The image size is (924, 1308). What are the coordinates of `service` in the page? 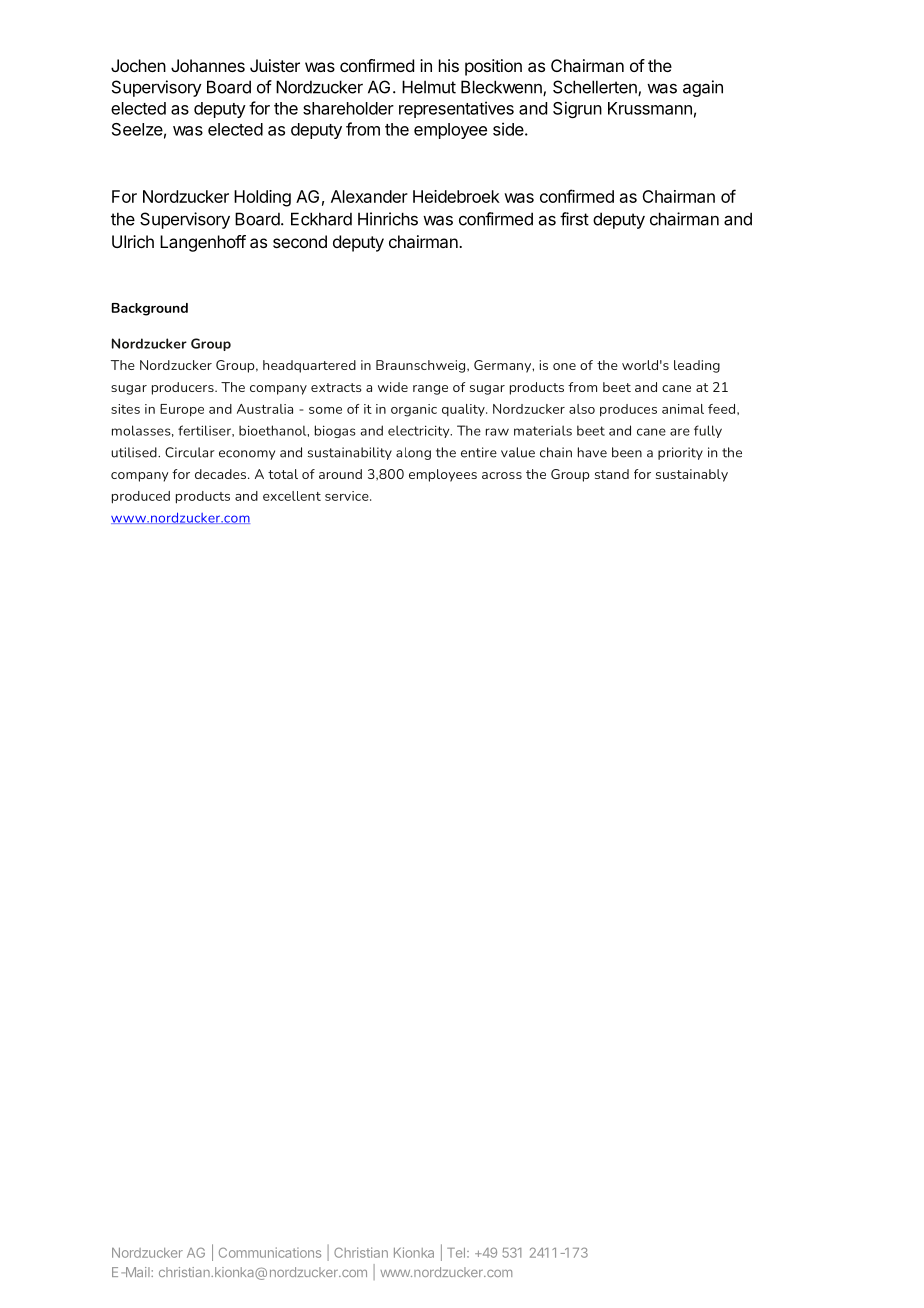 It's located at (348, 496).
